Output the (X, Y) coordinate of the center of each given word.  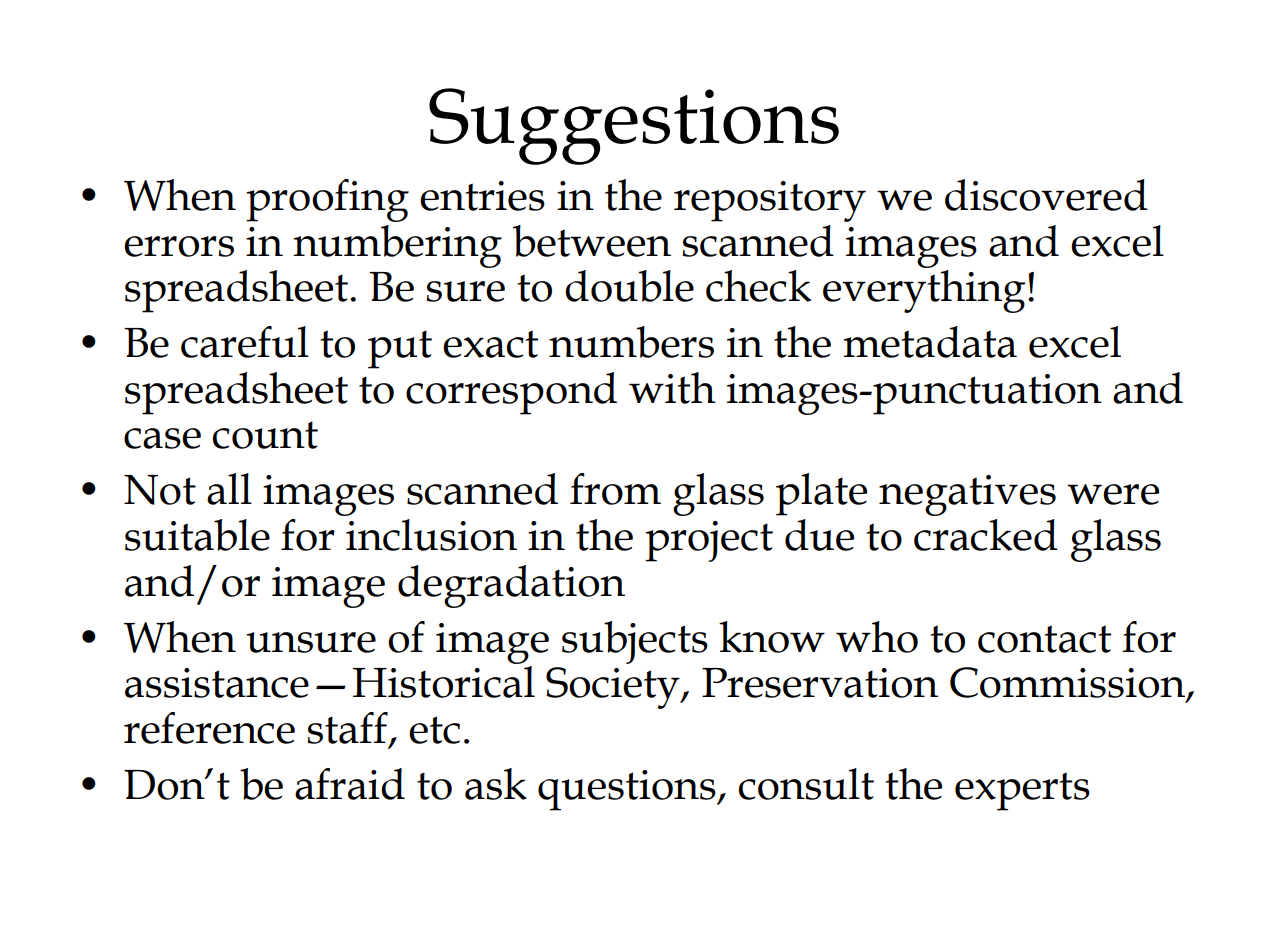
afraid (350, 784)
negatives (967, 495)
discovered (1046, 195)
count (265, 435)
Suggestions (634, 126)
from (615, 489)
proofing (327, 200)
